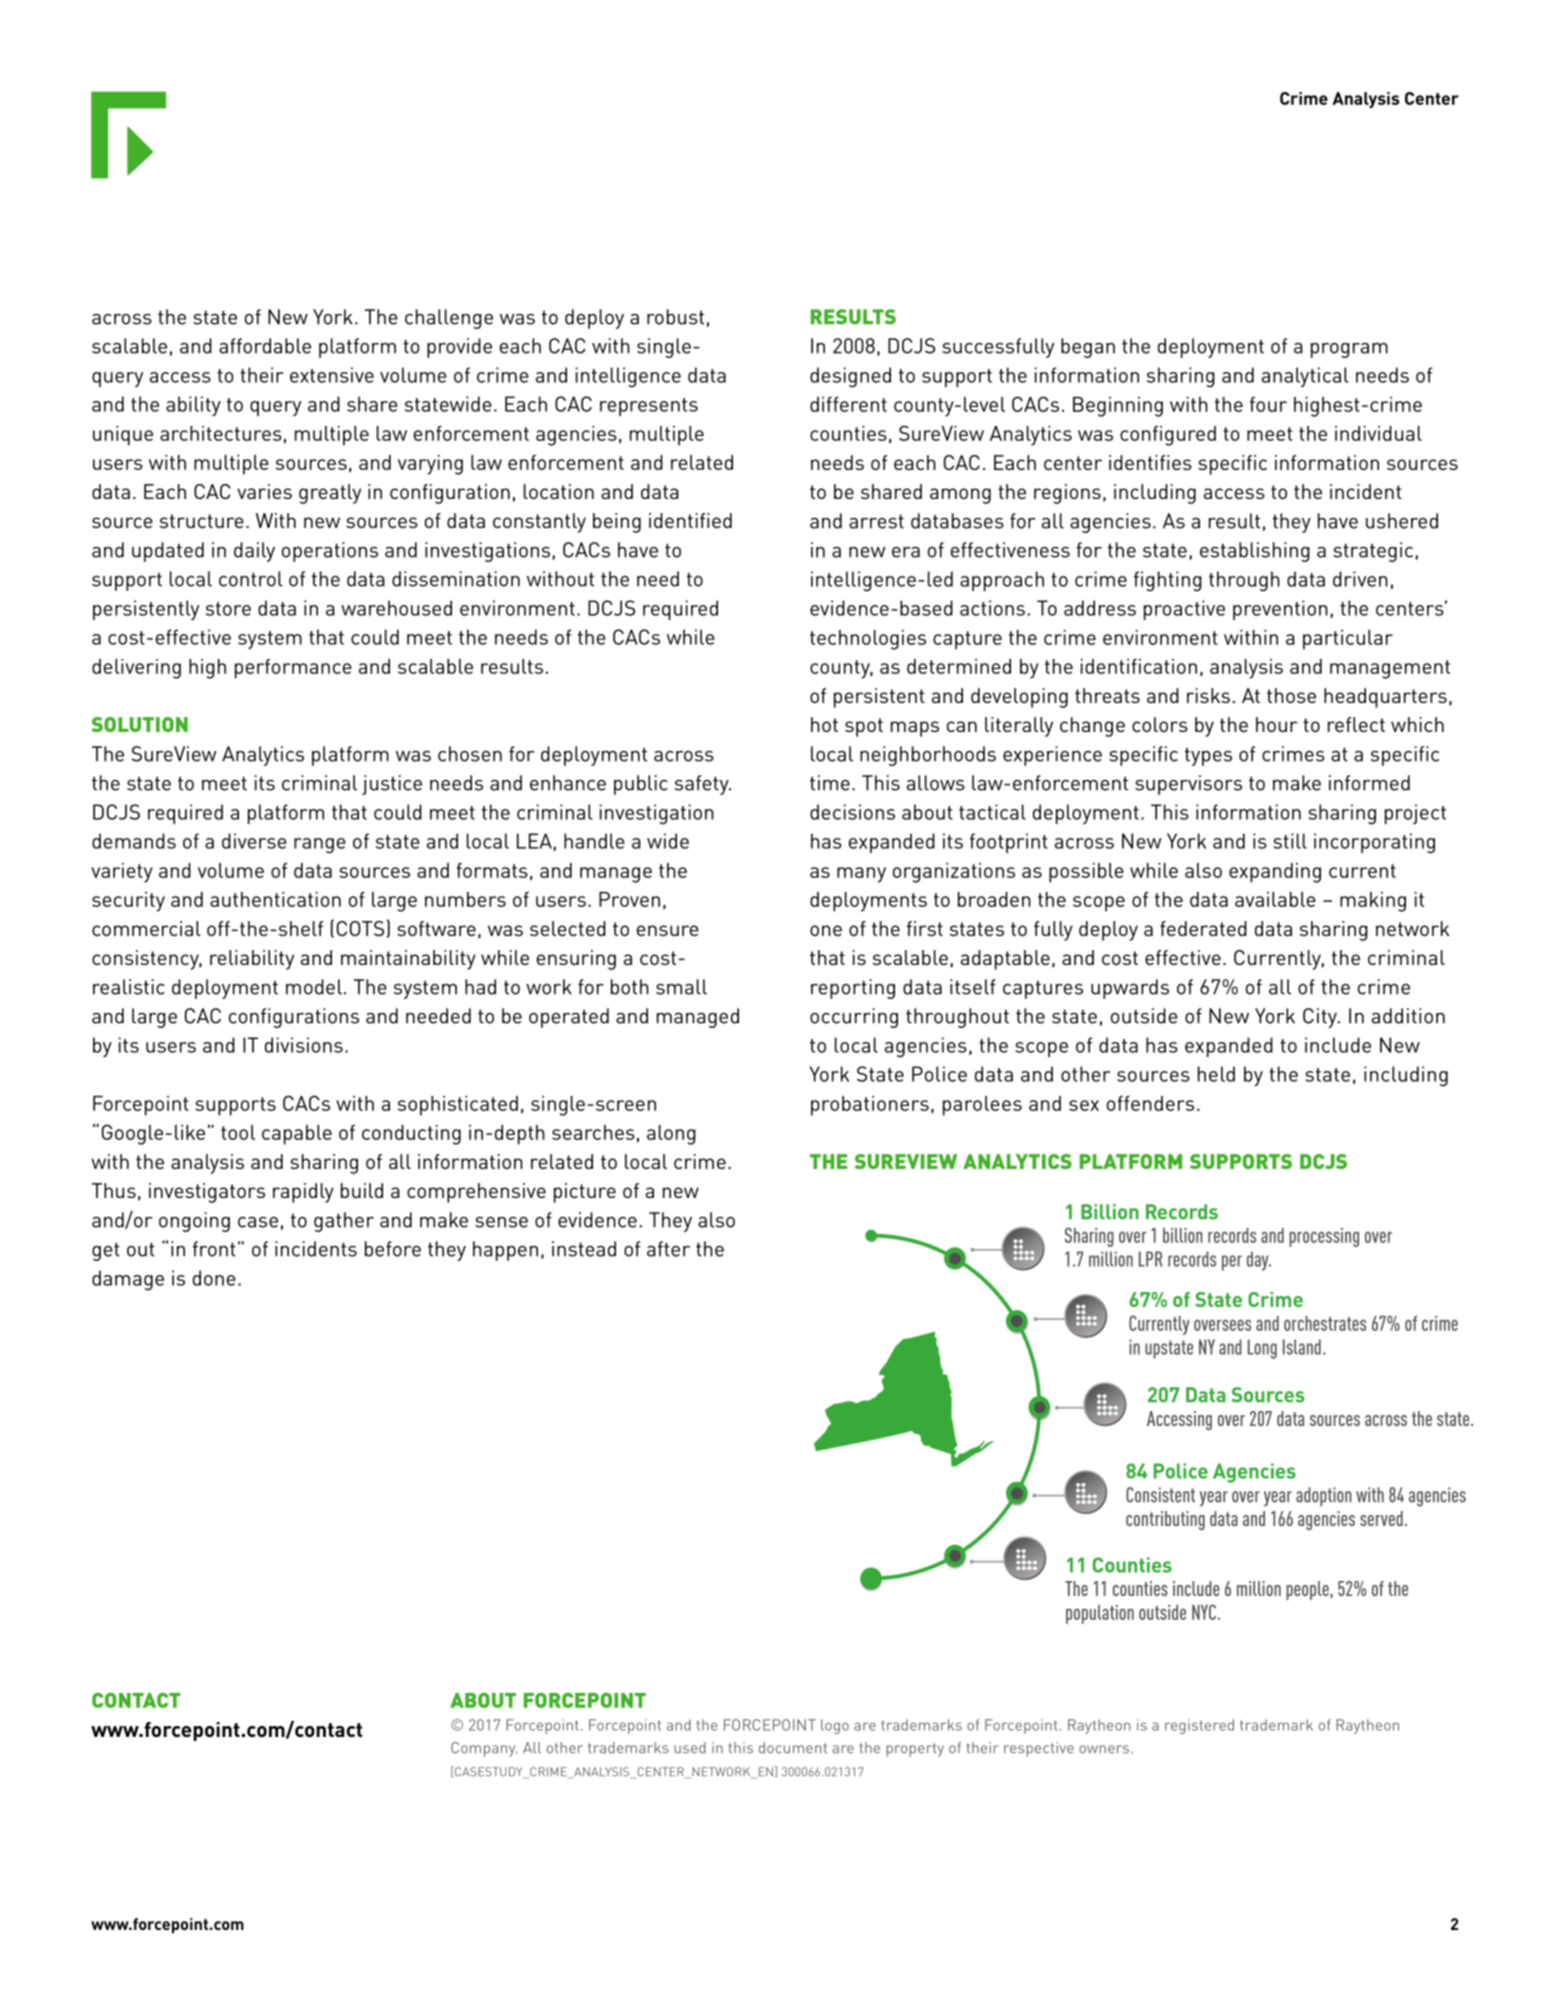  I want to click on document, so click(793, 1747).
